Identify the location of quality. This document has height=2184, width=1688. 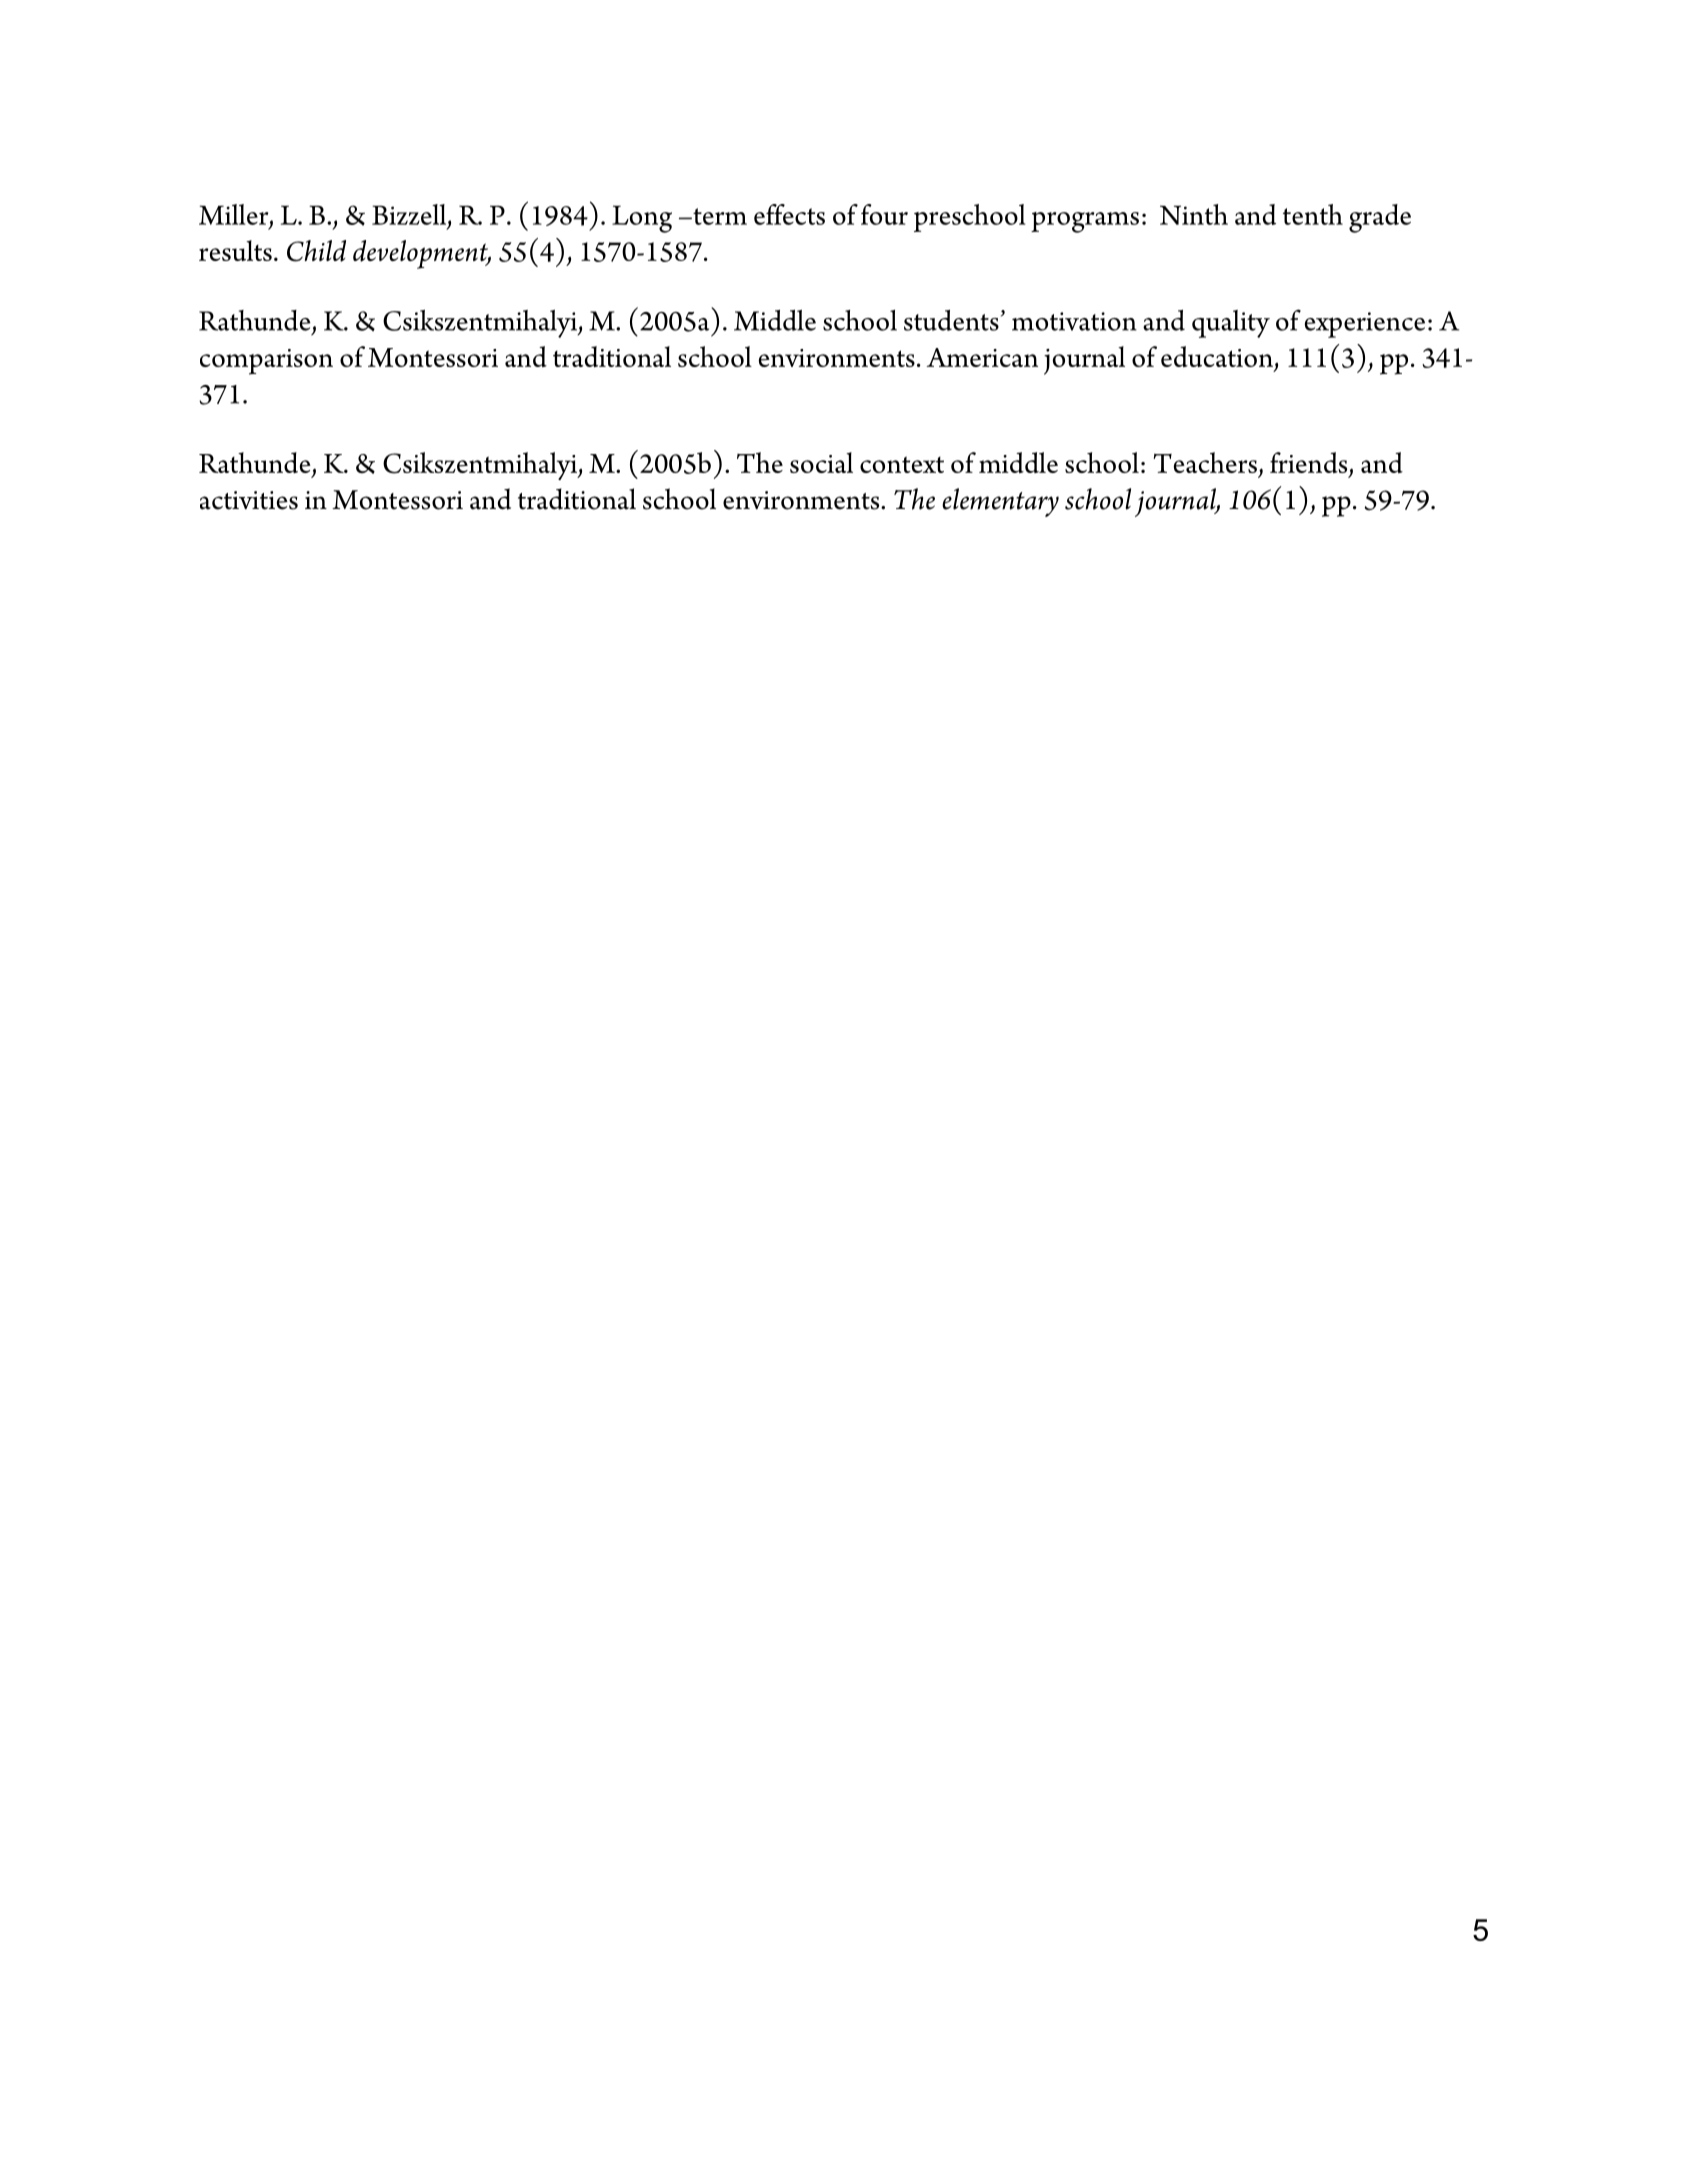
(1231, 324).
